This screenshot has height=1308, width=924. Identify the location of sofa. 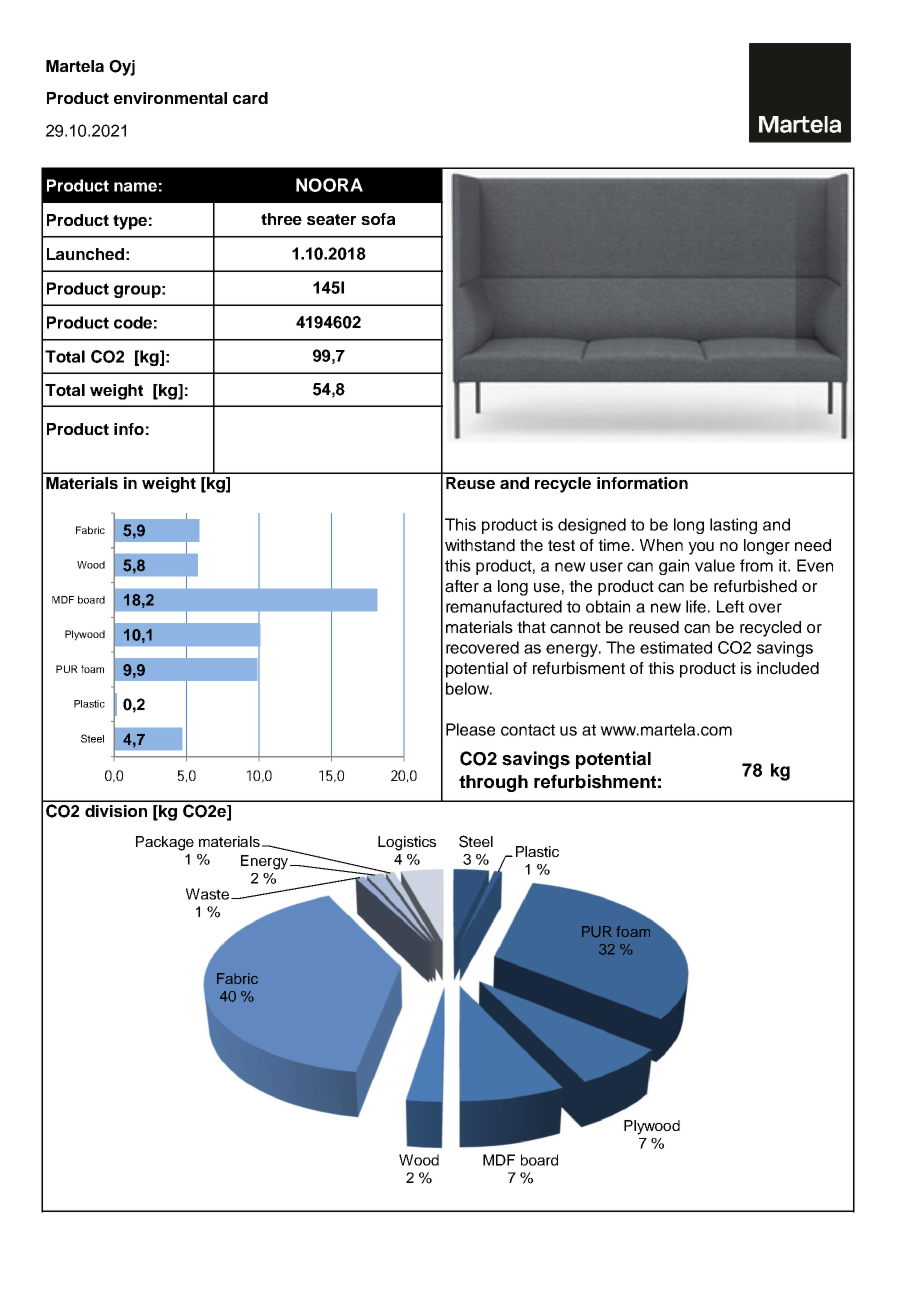
(378, 219).
